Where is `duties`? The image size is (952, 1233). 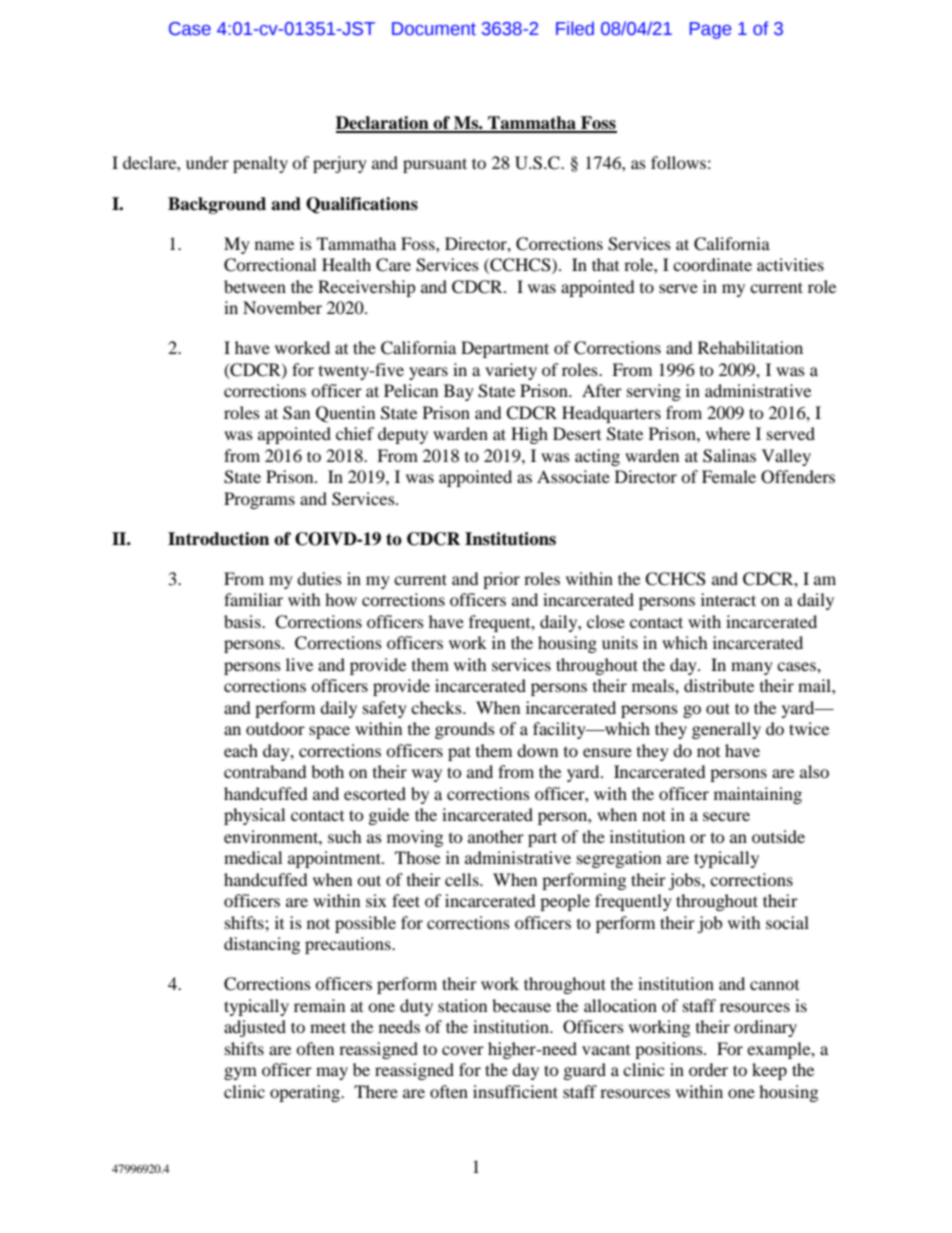
duties is located at coordinates (319, 578).
